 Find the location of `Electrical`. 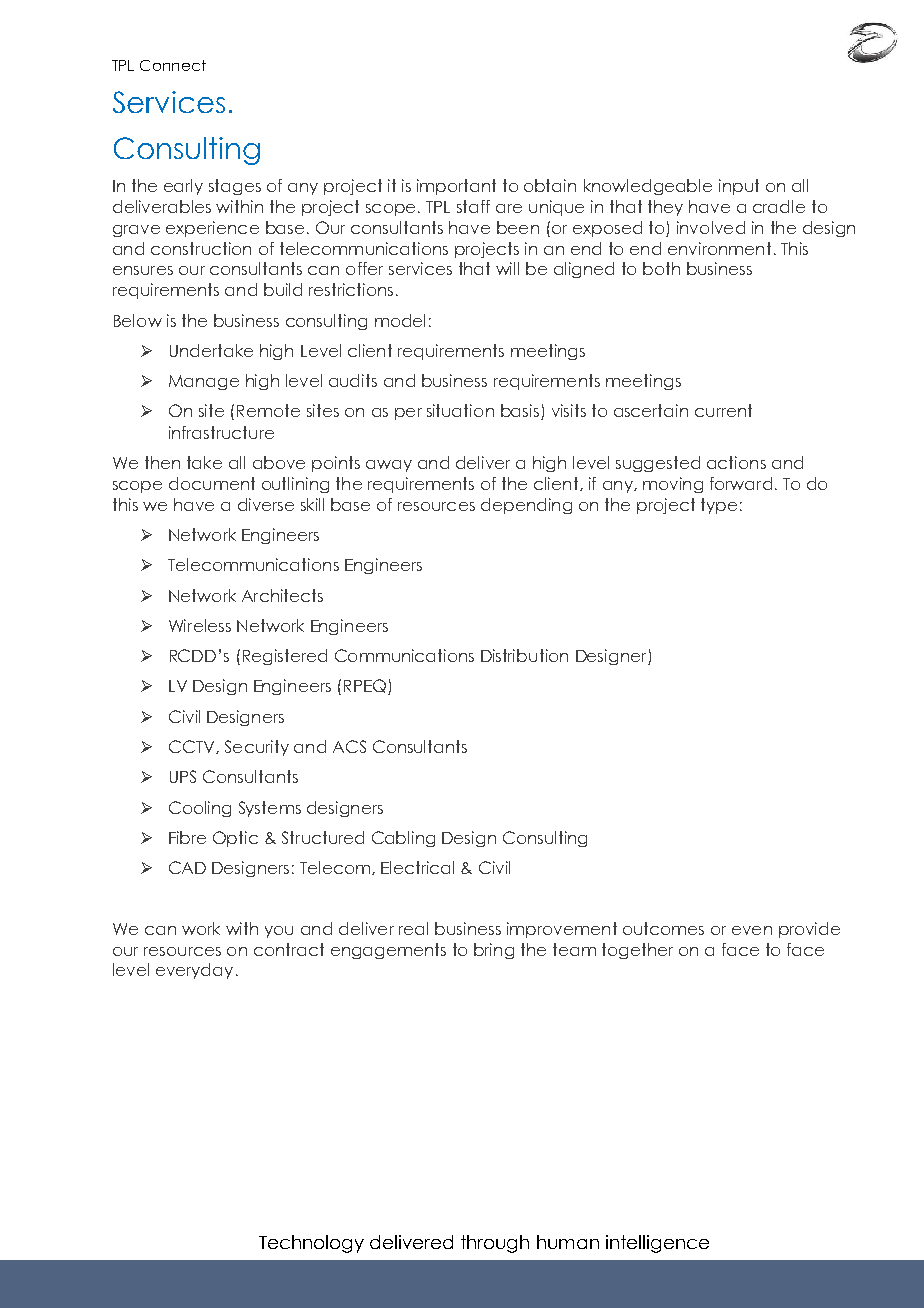

Electrical is located at coordinates (417, 867).
